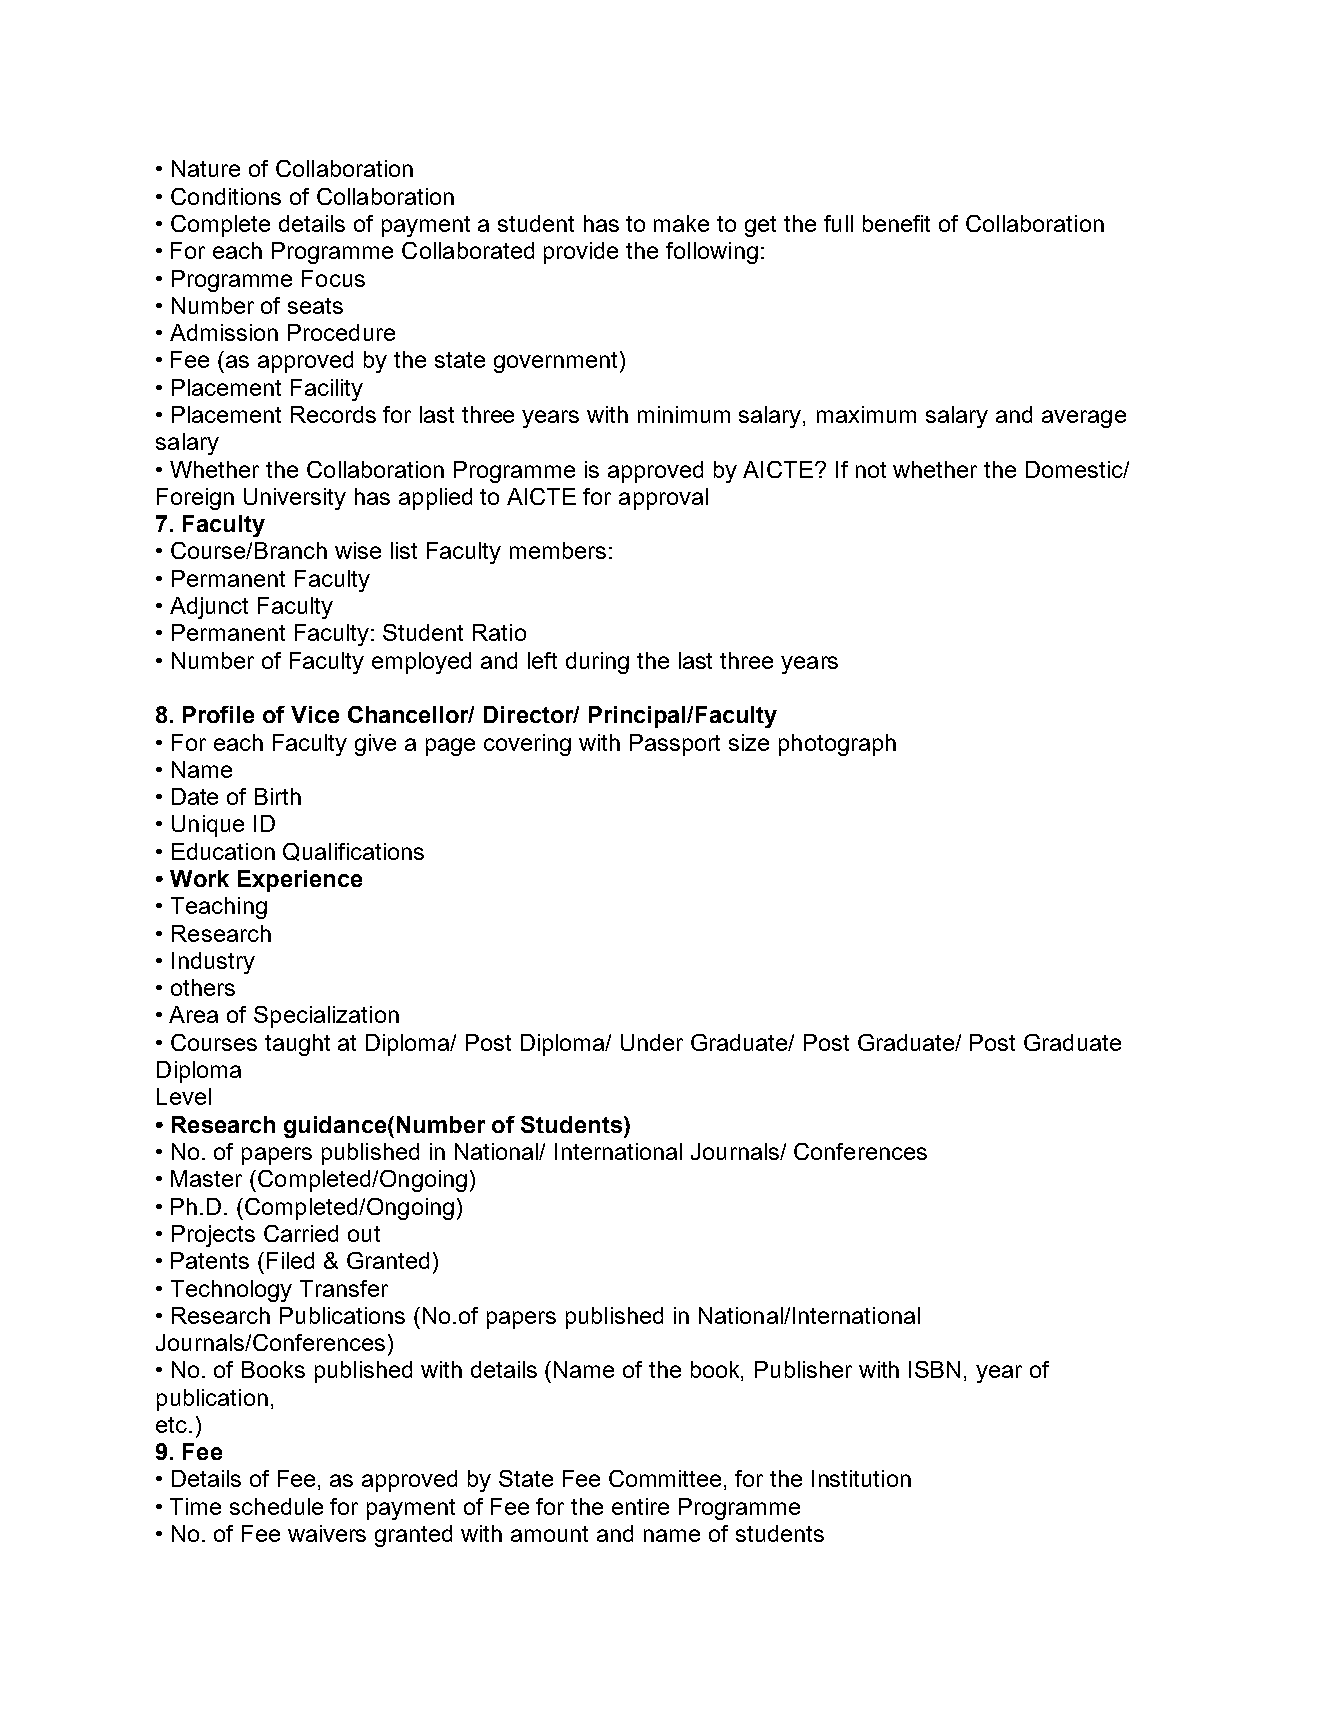 The height and width of the screenshot is (1709, 1321). I want to click on Conditions, so click(226, 196).
